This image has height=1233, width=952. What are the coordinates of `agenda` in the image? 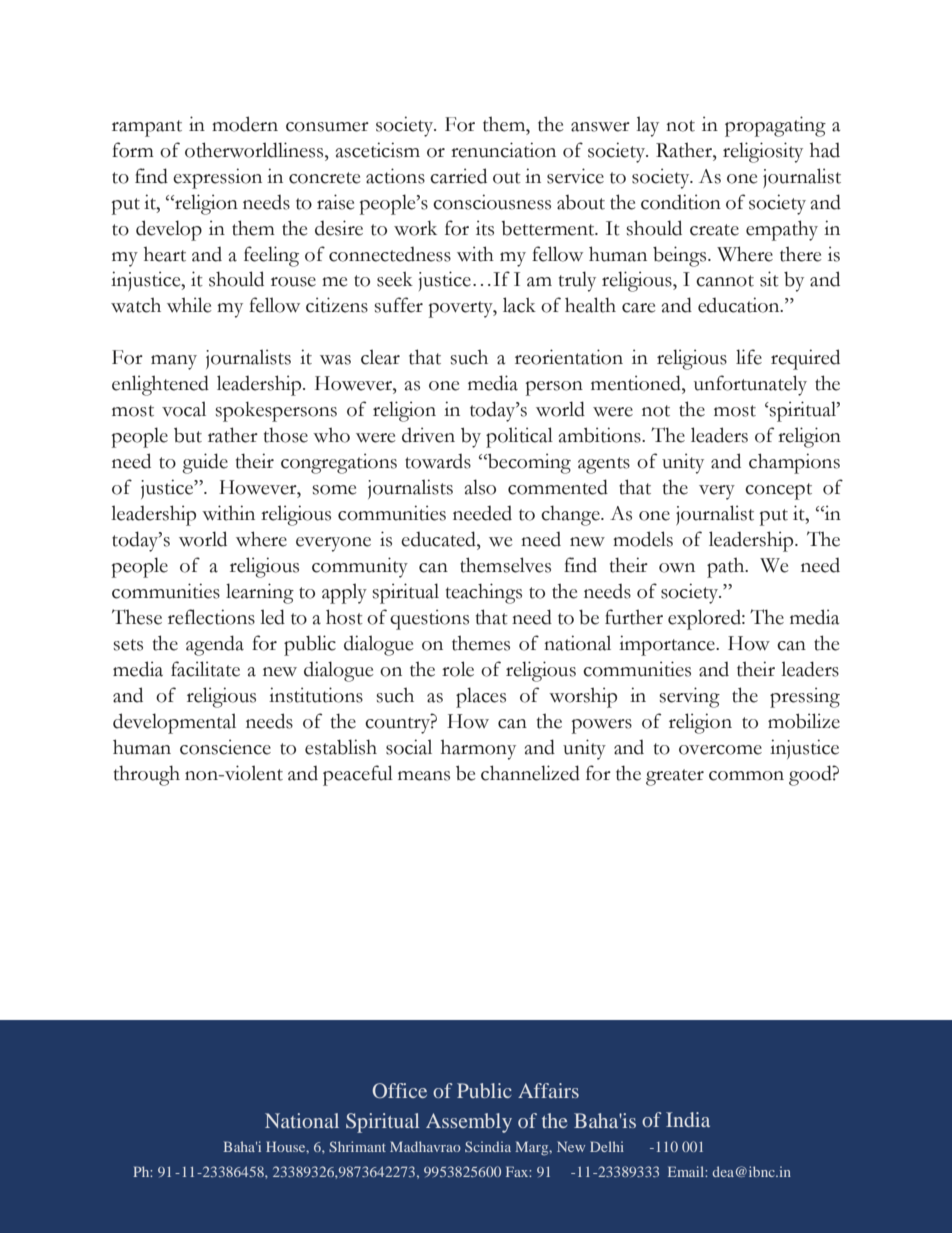 It's located at (215, 645).
